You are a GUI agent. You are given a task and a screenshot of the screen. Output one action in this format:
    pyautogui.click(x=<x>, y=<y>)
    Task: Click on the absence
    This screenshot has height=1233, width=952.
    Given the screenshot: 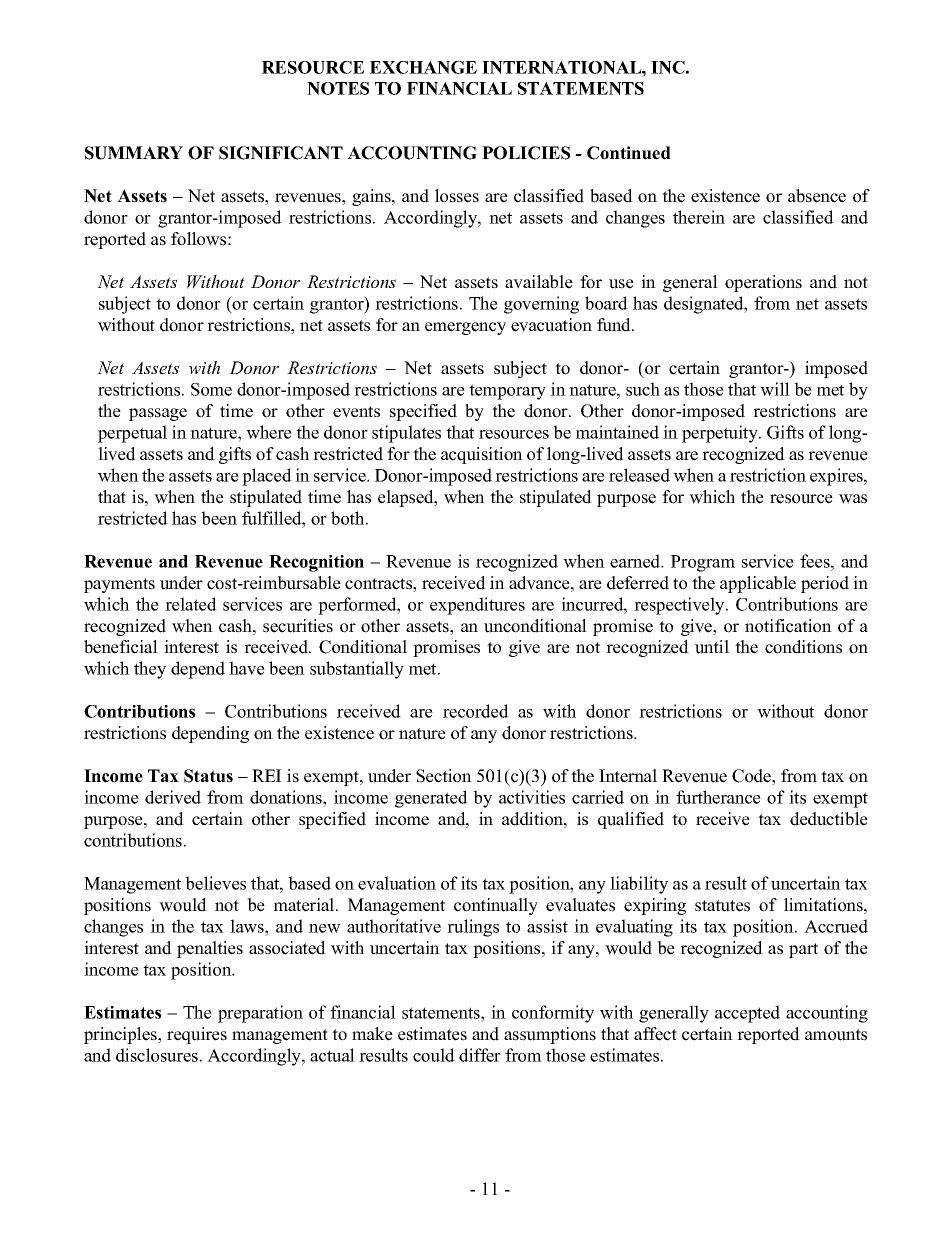 What is the action you would take?
    pyautogui.click(x=817, y=196)
